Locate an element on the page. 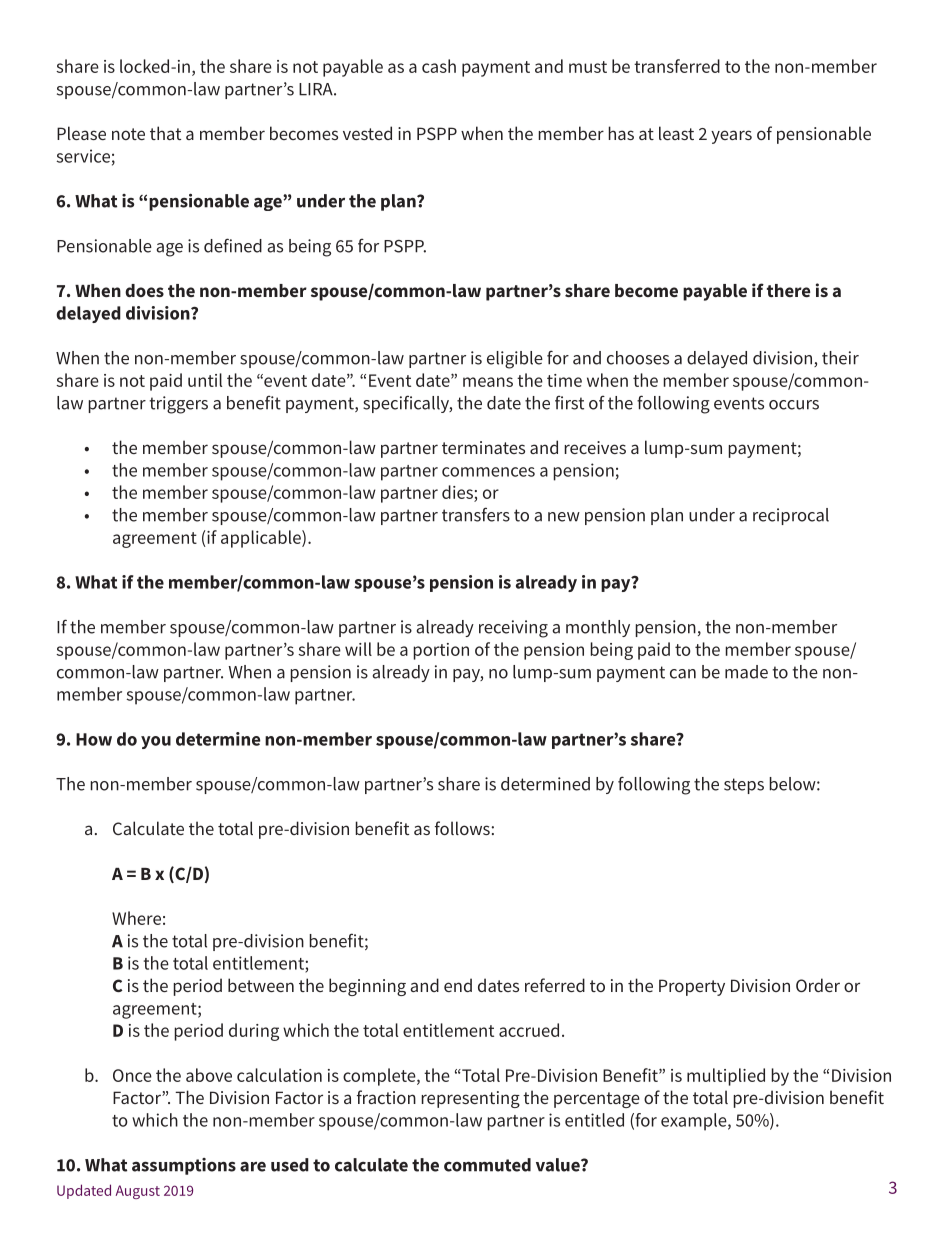 The image size is (952, 1233). portion is located at coordinates (441, 651).
